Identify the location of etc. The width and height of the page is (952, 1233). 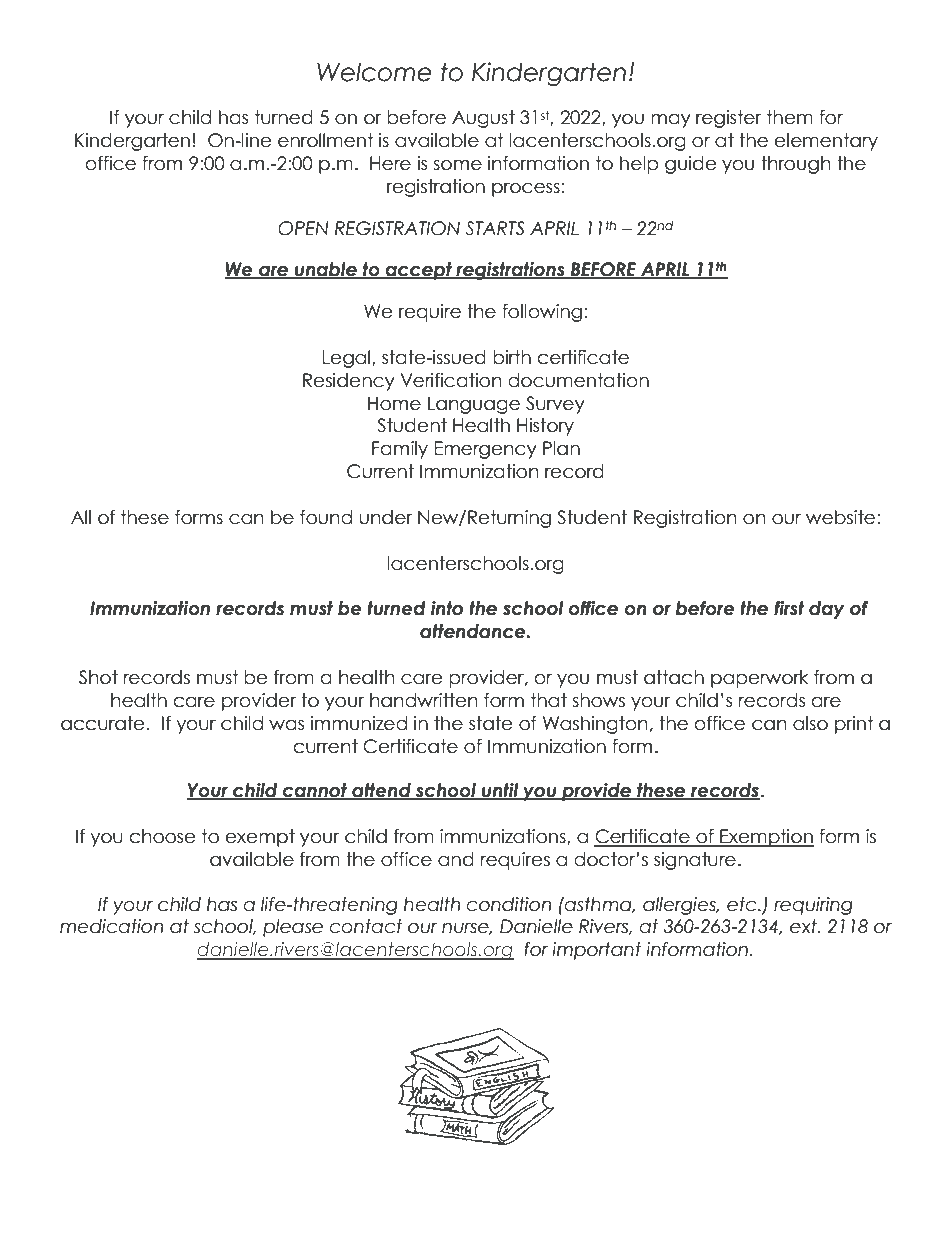
(743, 904).
